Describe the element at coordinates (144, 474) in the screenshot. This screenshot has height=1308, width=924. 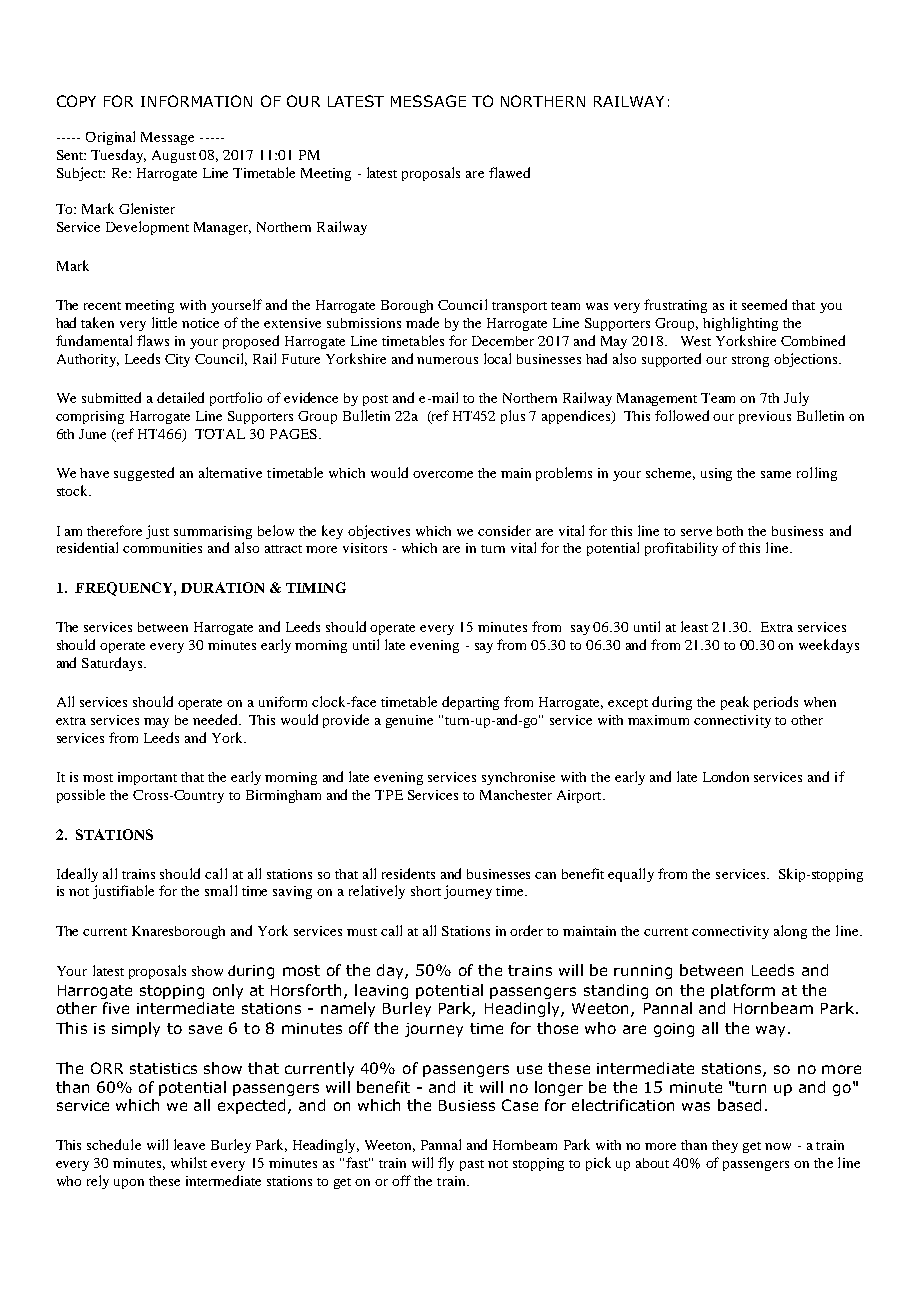
I see `suggested` at that location.
